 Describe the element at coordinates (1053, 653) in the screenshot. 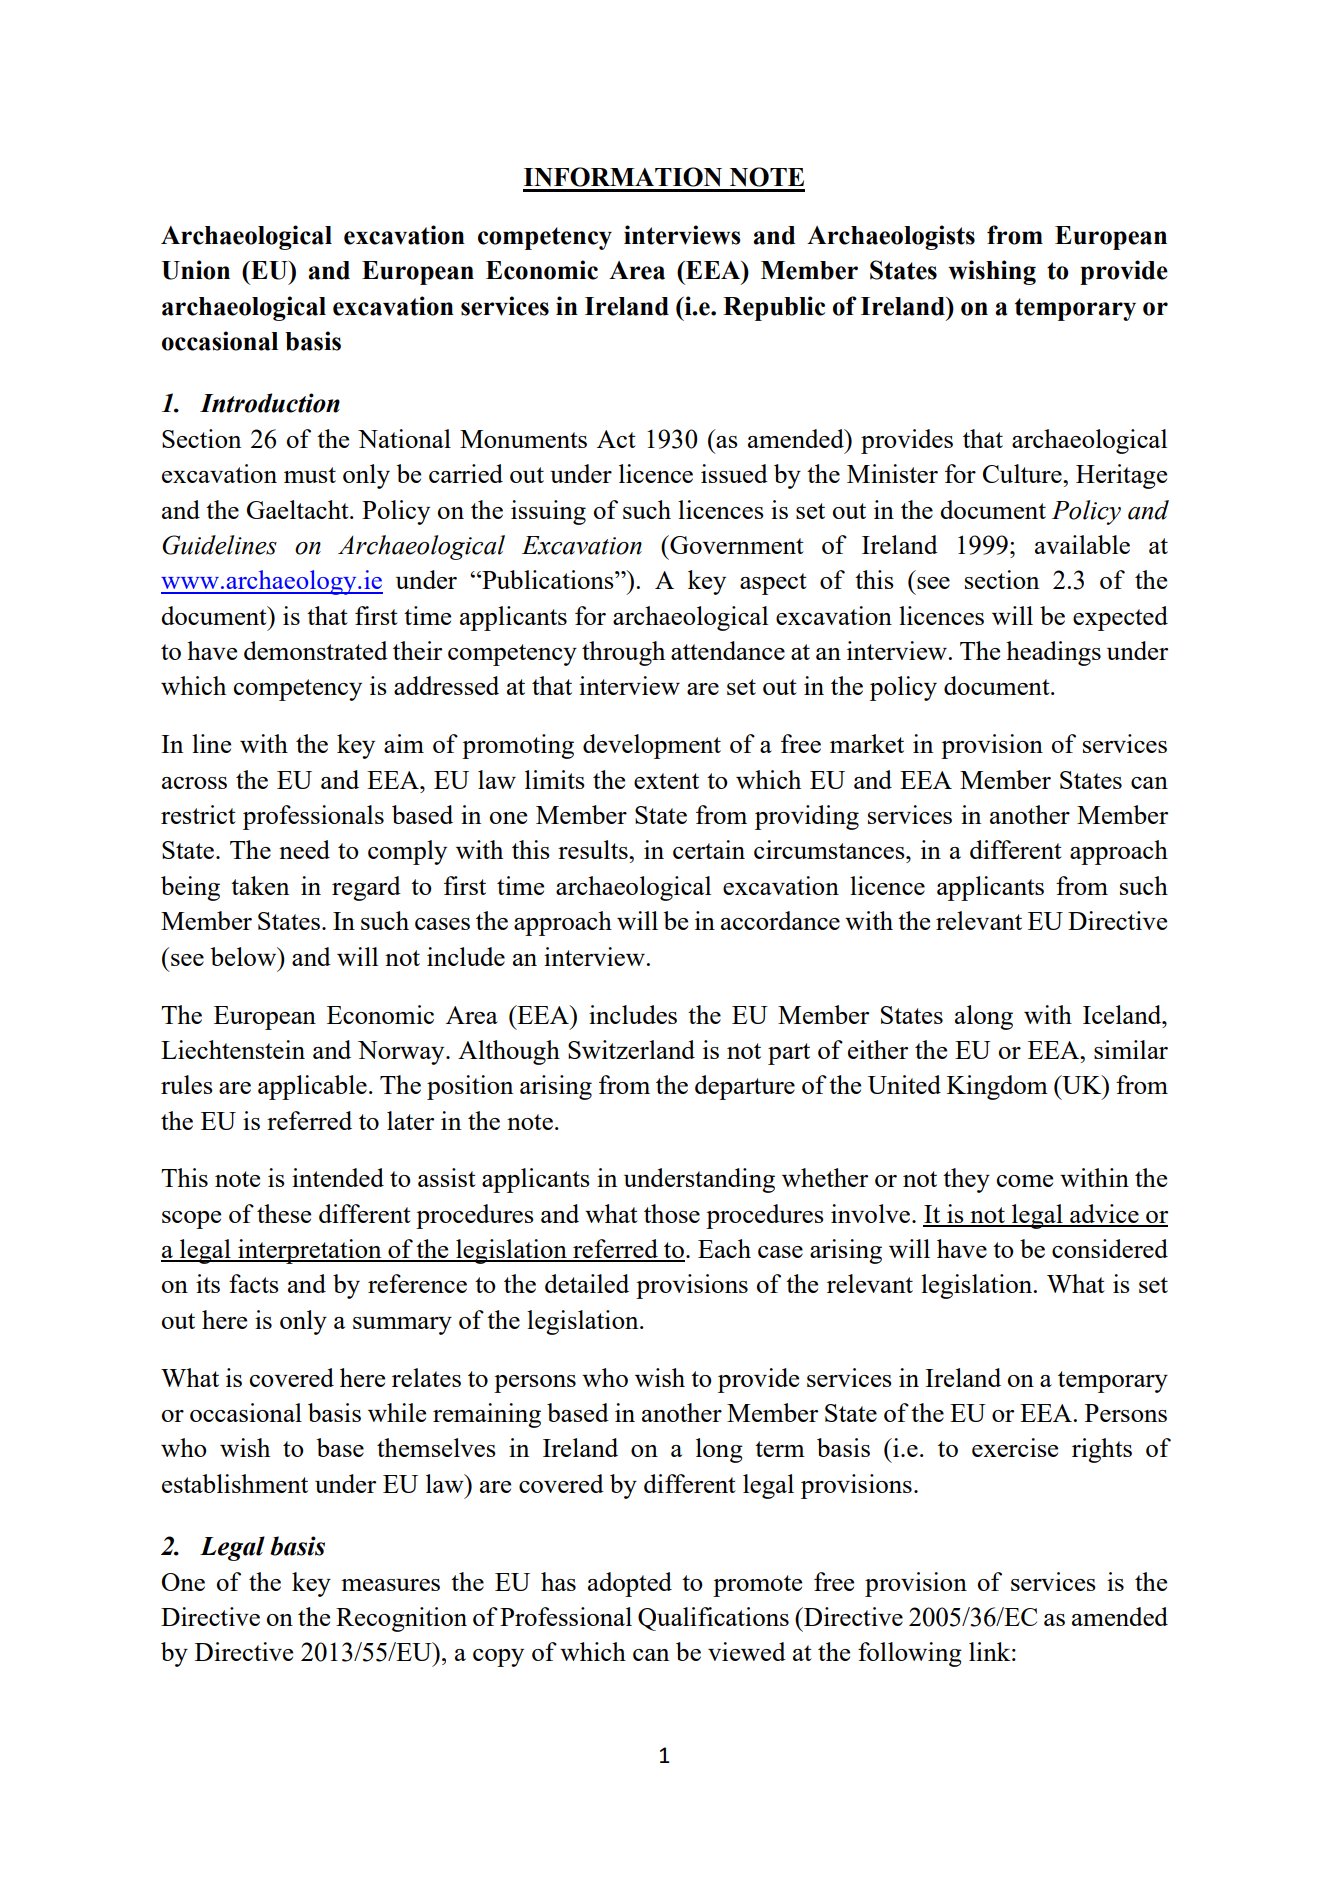

I see `headings` at that location.
